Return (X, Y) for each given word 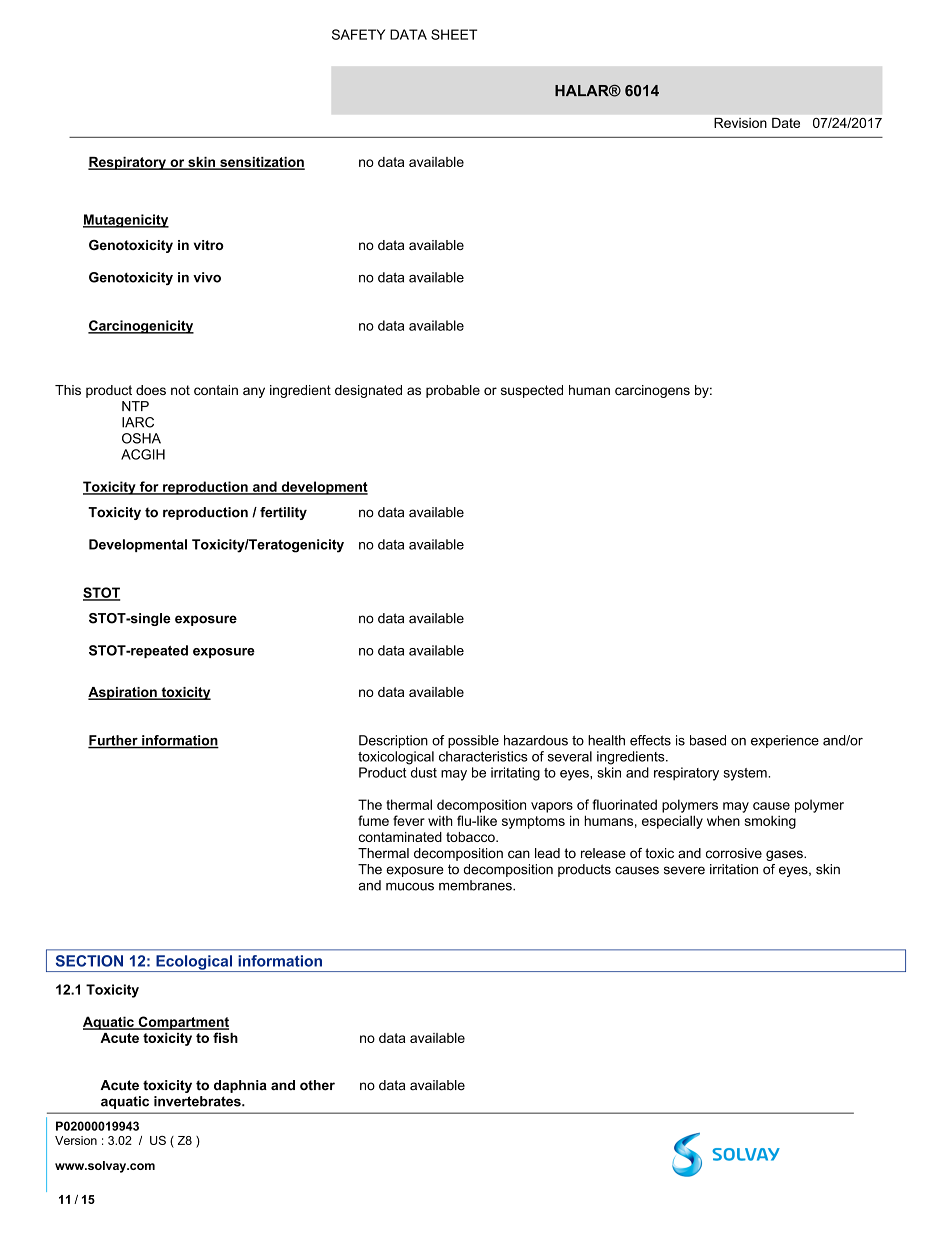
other (317, 1085)
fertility (283, 513)
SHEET (454, 34)
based (708, 740)
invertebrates (198, 1101)
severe (684, 870)
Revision (740, 123)
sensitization (261, 163)
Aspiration (123, 693)
